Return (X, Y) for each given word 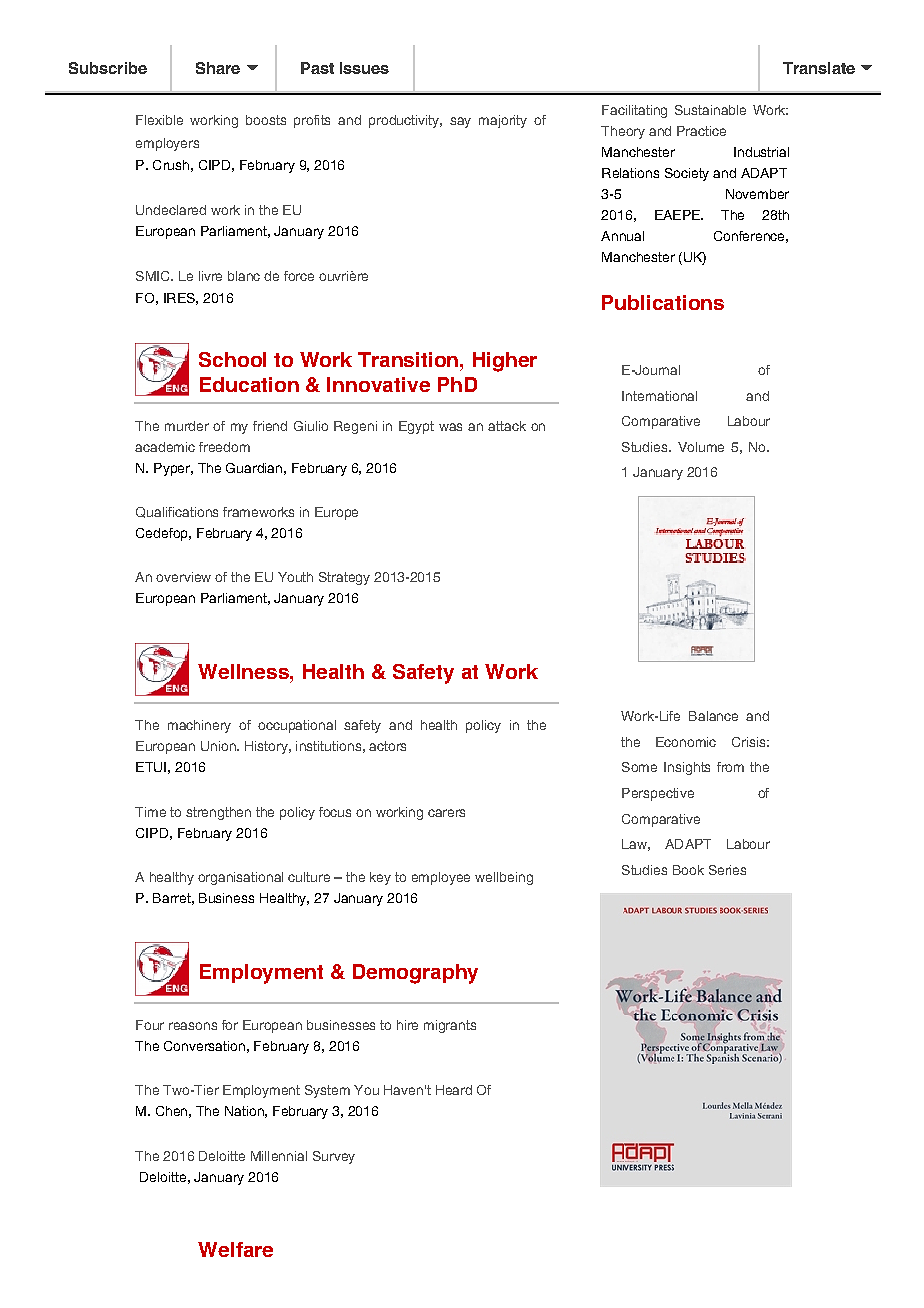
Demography (415, 974)
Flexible (159, 120)
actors (387, 746)
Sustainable (710, 110)
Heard (454, 1090)
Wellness (244, 671)
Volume (701, 447)
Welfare (235, 1249)
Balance (713, 716)
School (232, 359)
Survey (334, 1157)
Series (727, 870)
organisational (240, 878)
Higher (505, 362)
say (460, 122)
